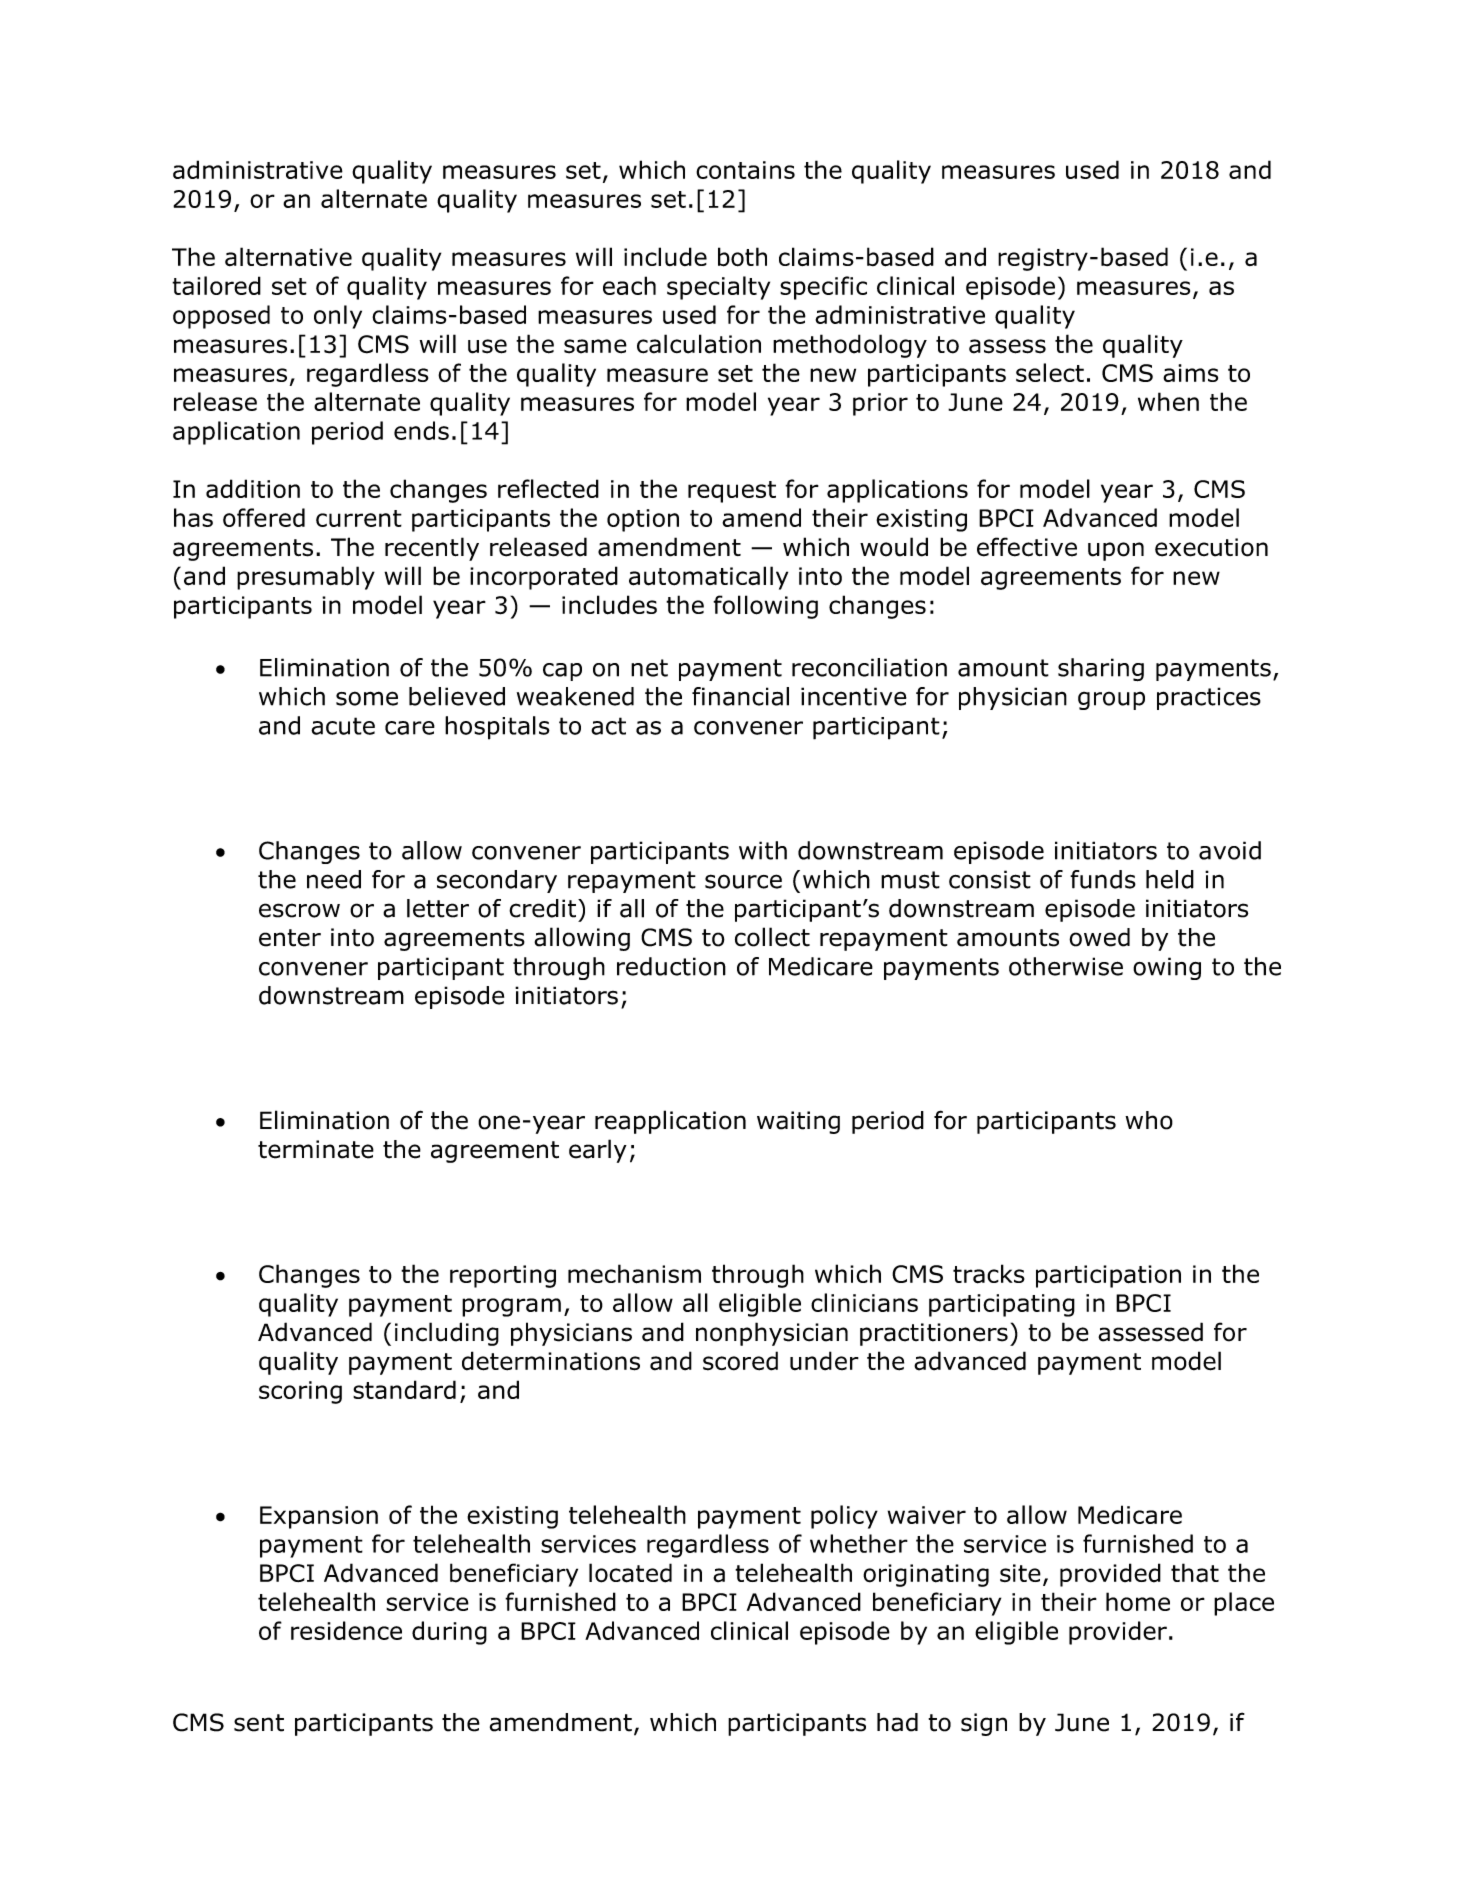 The height and width of the screenshot is (1890, 1461). What do you see at coordinates (1099, 937) in the screenshot?
I see `owed` at bounding box center [1099, 937].
